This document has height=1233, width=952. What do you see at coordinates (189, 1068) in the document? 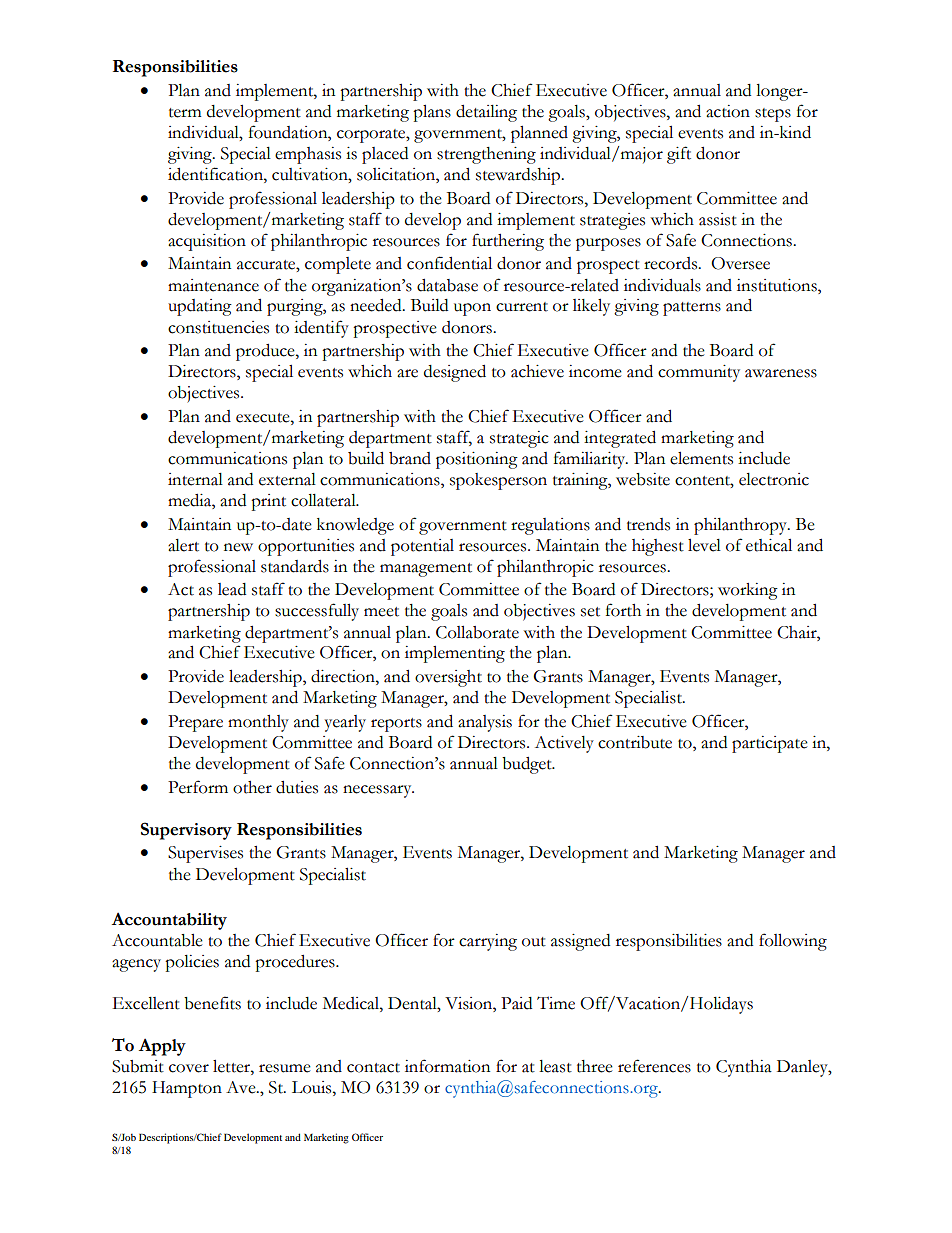
I see `cover` at bounding box center [189, 1068].
